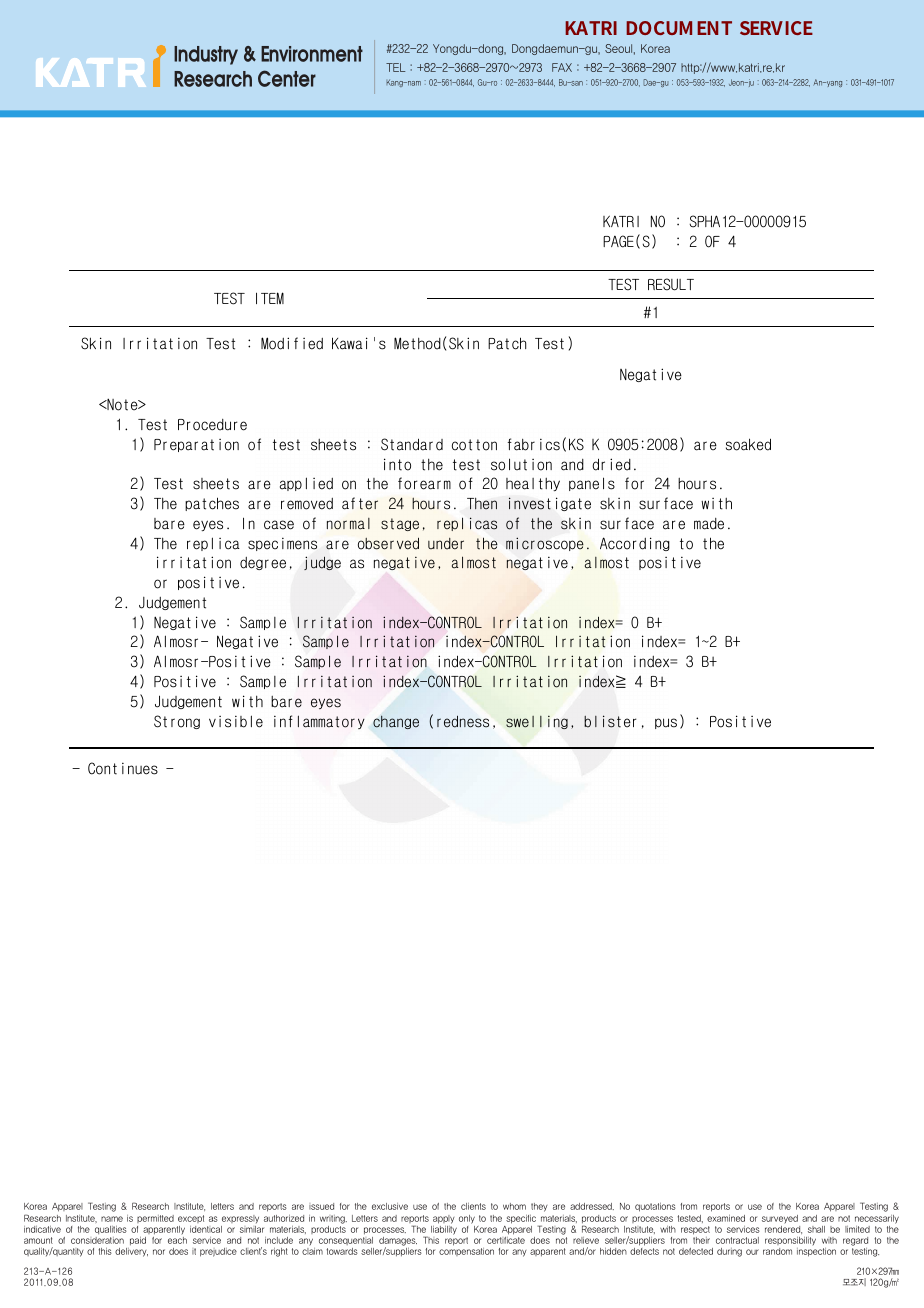 The image size is (924, 1308). Describe the element at coordinates (212, 425) in the image. I see `Procedure` at that location.
